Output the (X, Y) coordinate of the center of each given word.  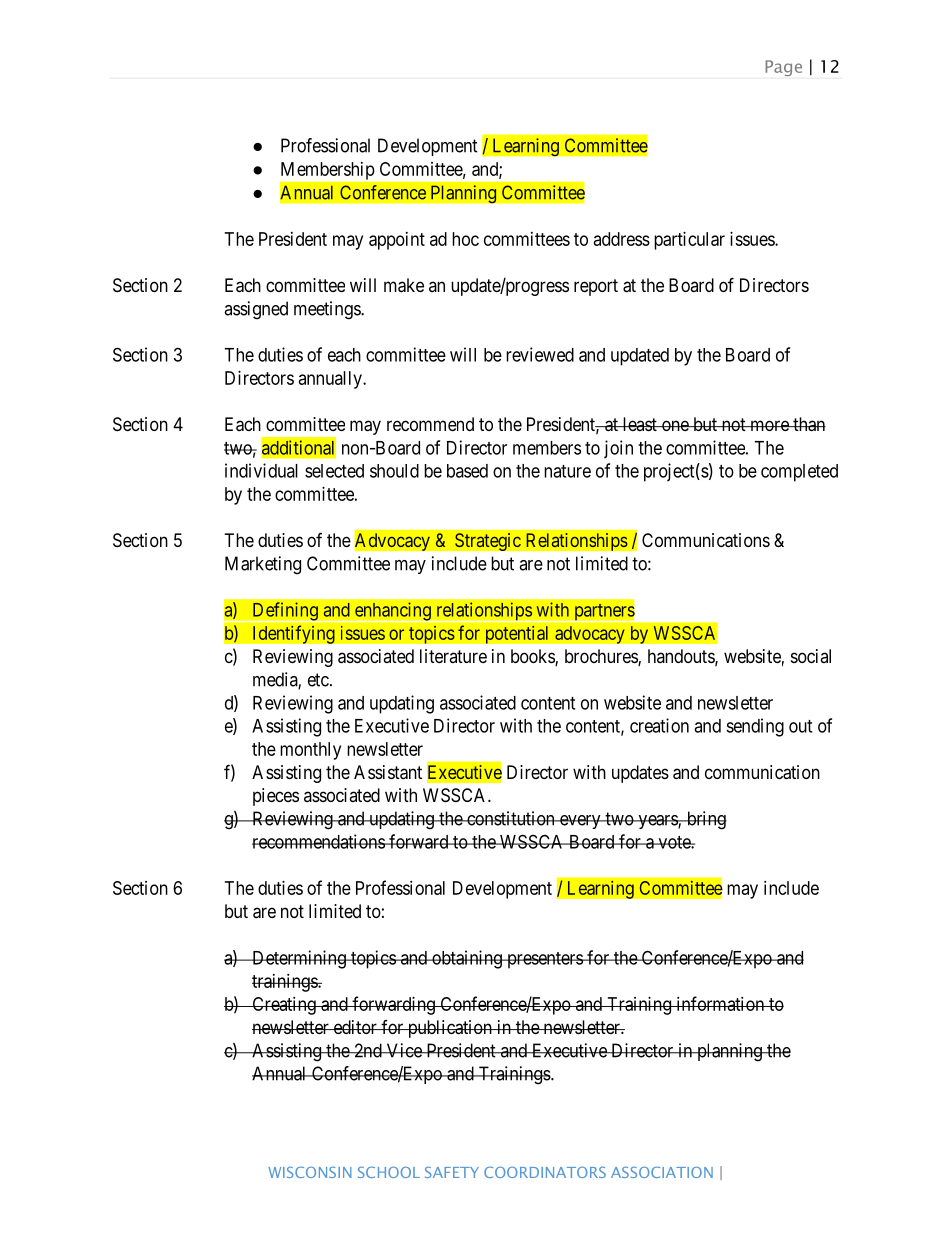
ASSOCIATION (662, 1172)
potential (517, 634)
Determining (299, 959)
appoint (397, 241)
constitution (511, 818)
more (769, 425)
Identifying (294, 634)
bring (705, 820)
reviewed (540, 354)
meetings (328, 310)
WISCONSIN (310, 1172)
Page (783, 68)
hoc (465, 239)
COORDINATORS (545, 1172)
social (811, 656)
